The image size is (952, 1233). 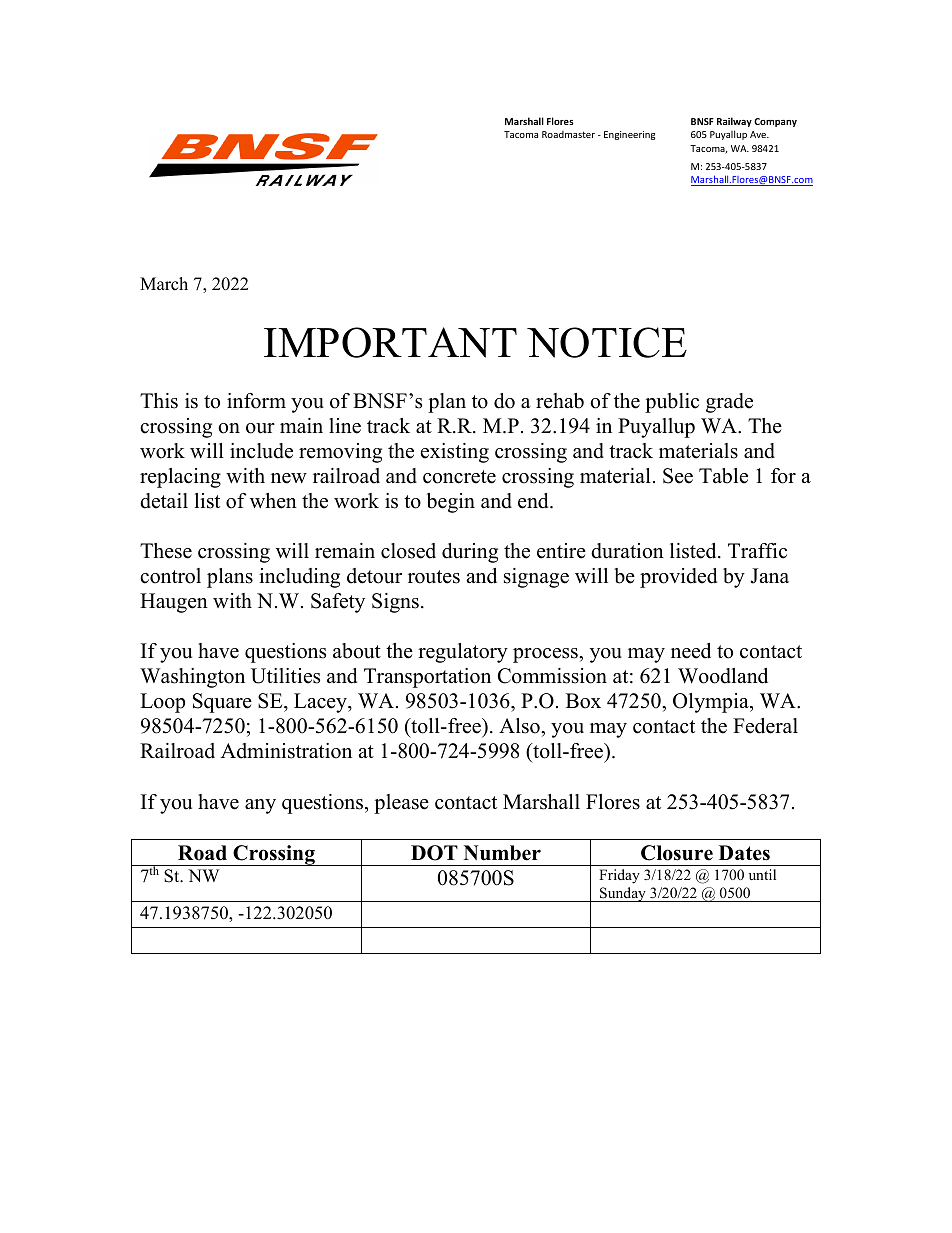 What do you see at coordinates (427, 678) in the image?
I see `Transportation` at bounding box center [427, 678].
